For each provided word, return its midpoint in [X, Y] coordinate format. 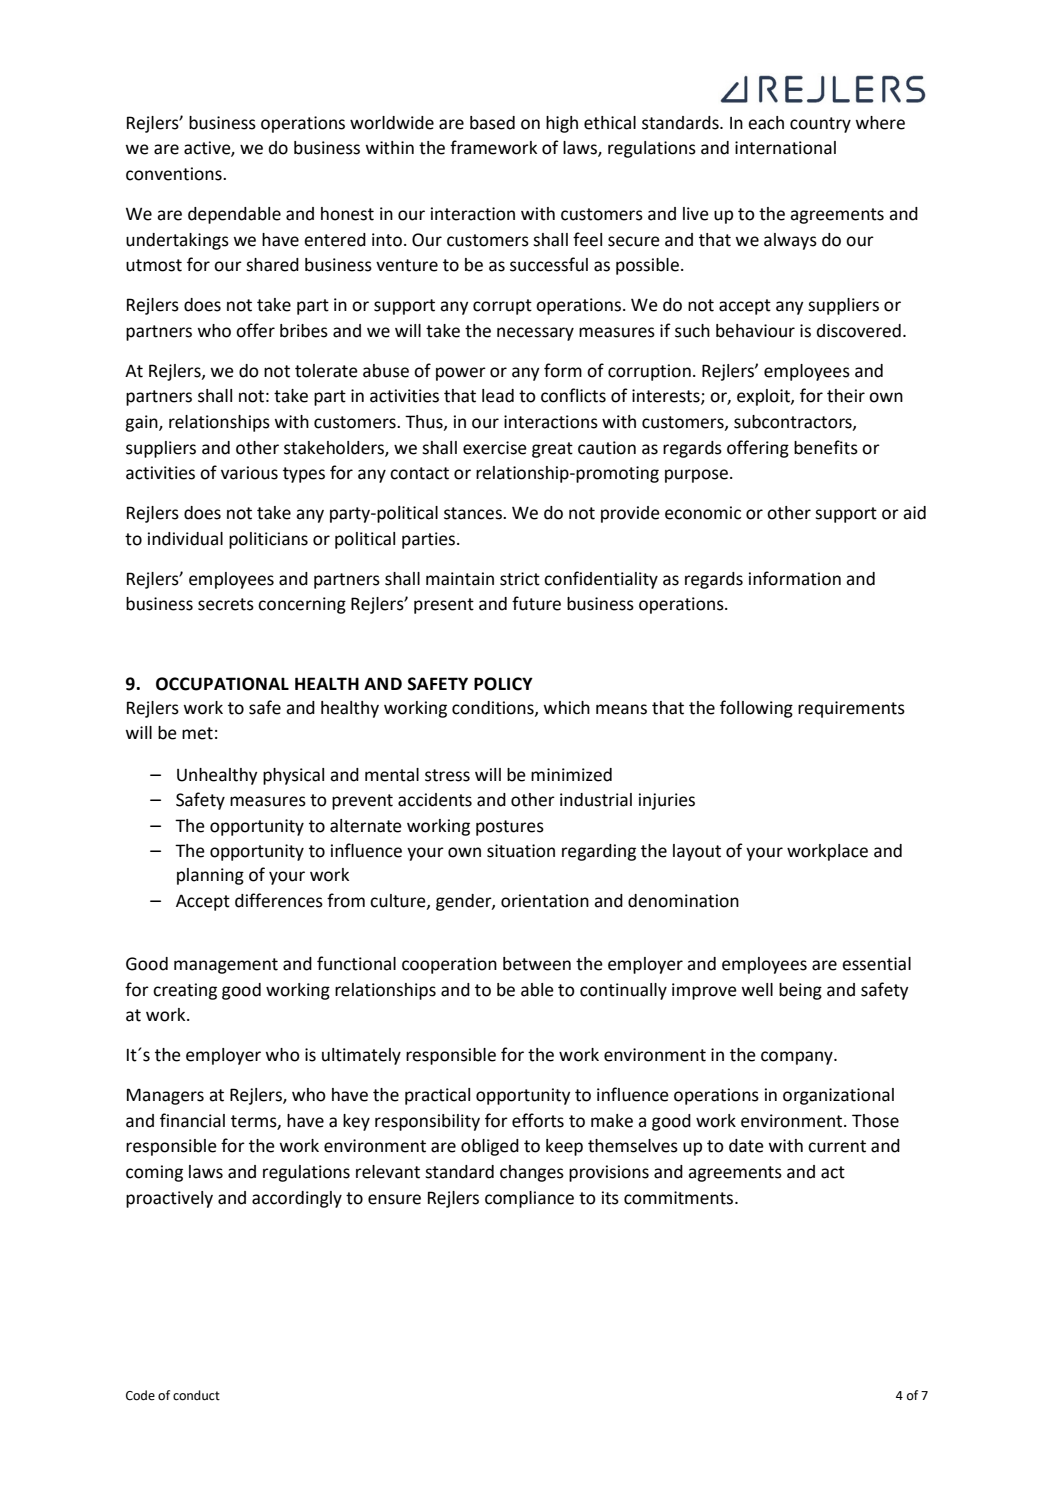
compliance [529, 1199]
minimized [571, 775]
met [197, 733]
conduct [196, 1395]
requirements [851, 709]
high [562, 124]
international [785, 148]
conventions [175, 174]
